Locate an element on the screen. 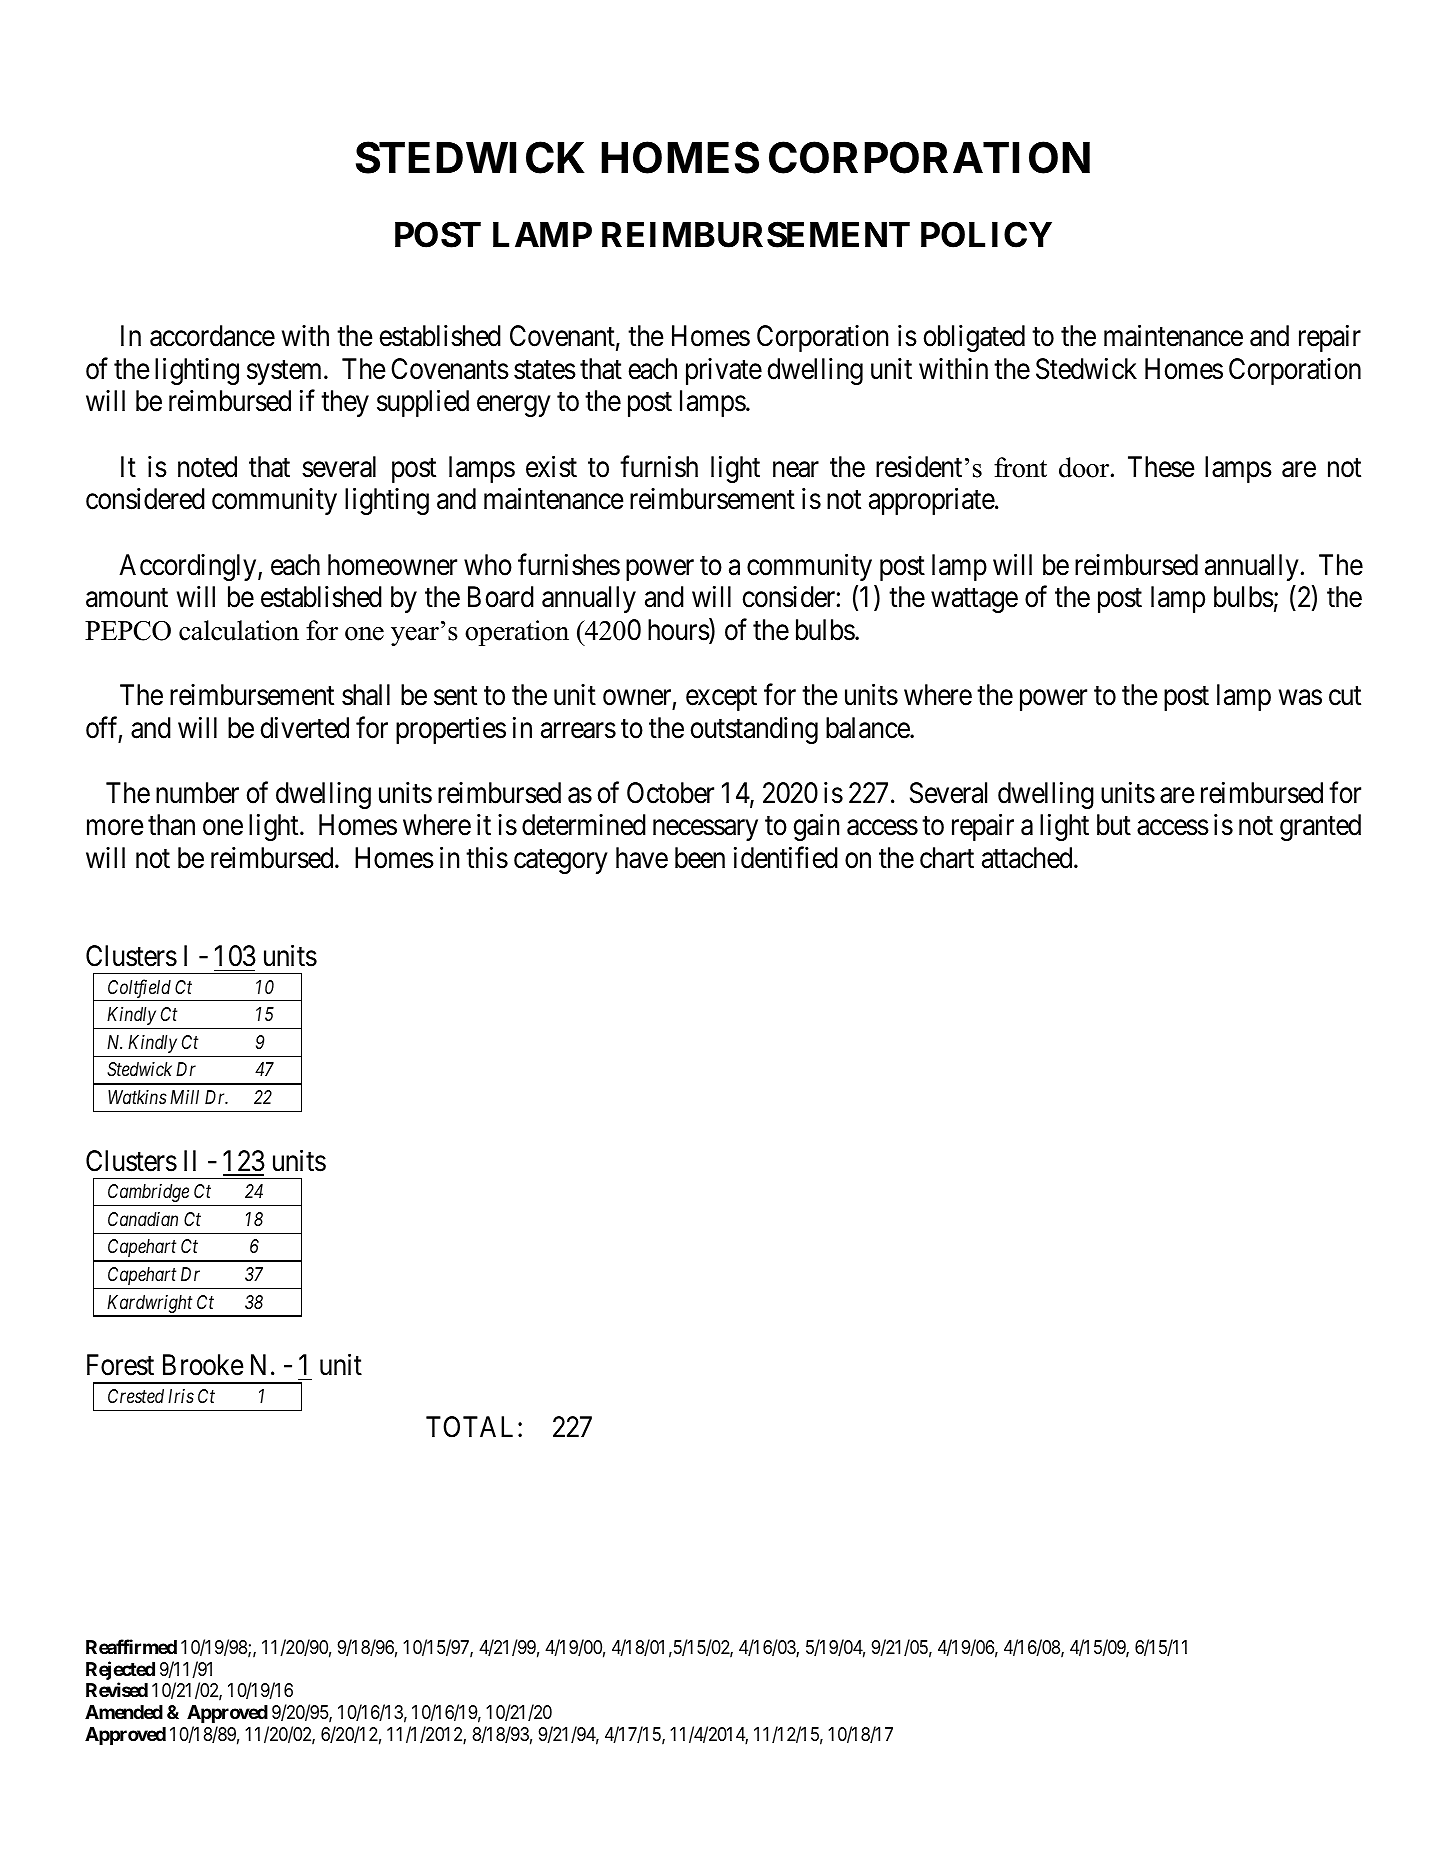 This screenshot has height=1872, width=1446. private is located at coordinates (724, 371).
